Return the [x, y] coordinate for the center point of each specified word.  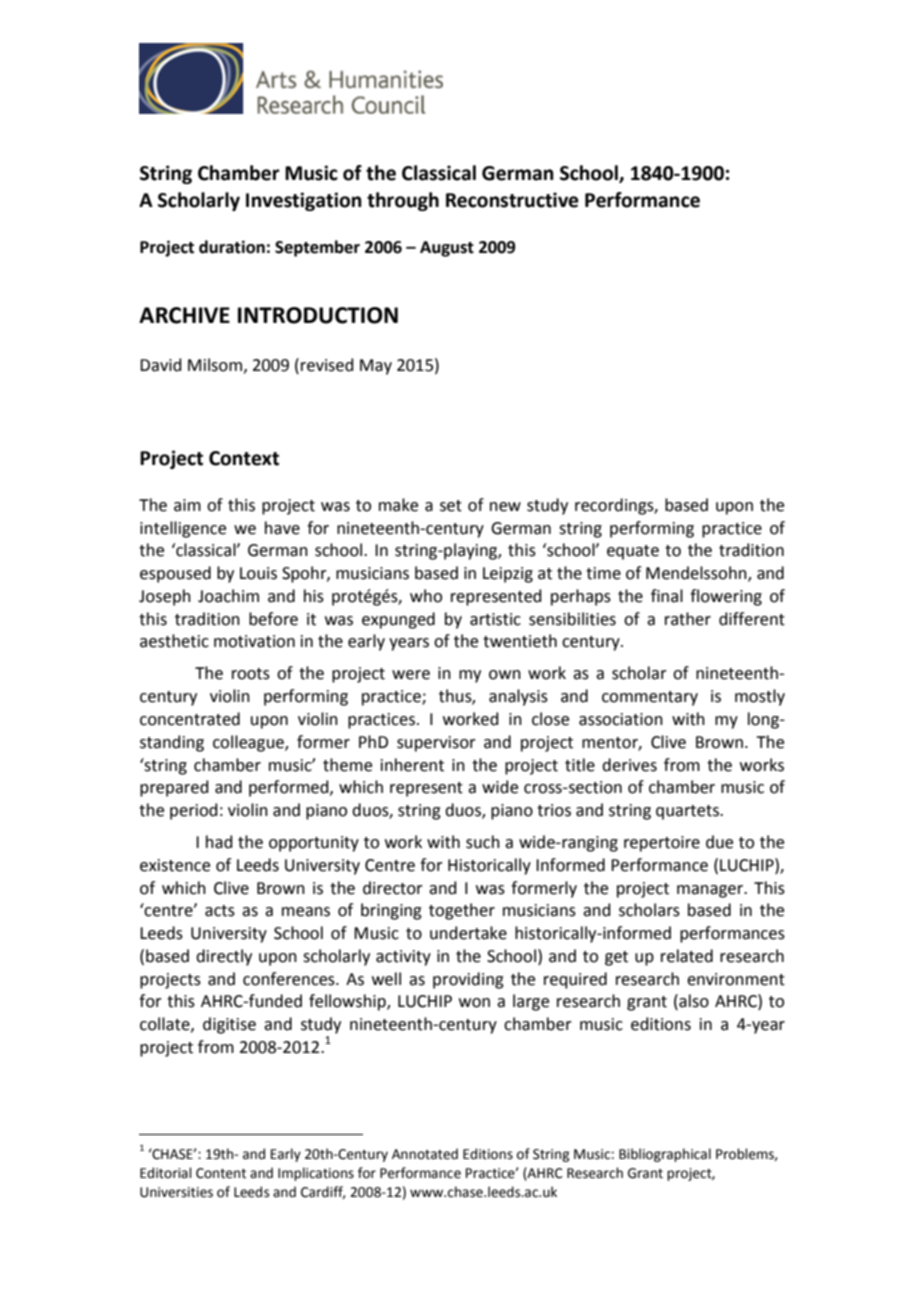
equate [633, 552]
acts [220, 911]
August [447, 249]
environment [736, 979]
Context [244, 458]
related [687, 956]
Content [221, 1173]
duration [232, 247]
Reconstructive [512, 200]
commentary [650, 698]
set [451, 506]
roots [251, 674]
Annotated [425, 1154]
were [411, 675]
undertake [468, 933]
